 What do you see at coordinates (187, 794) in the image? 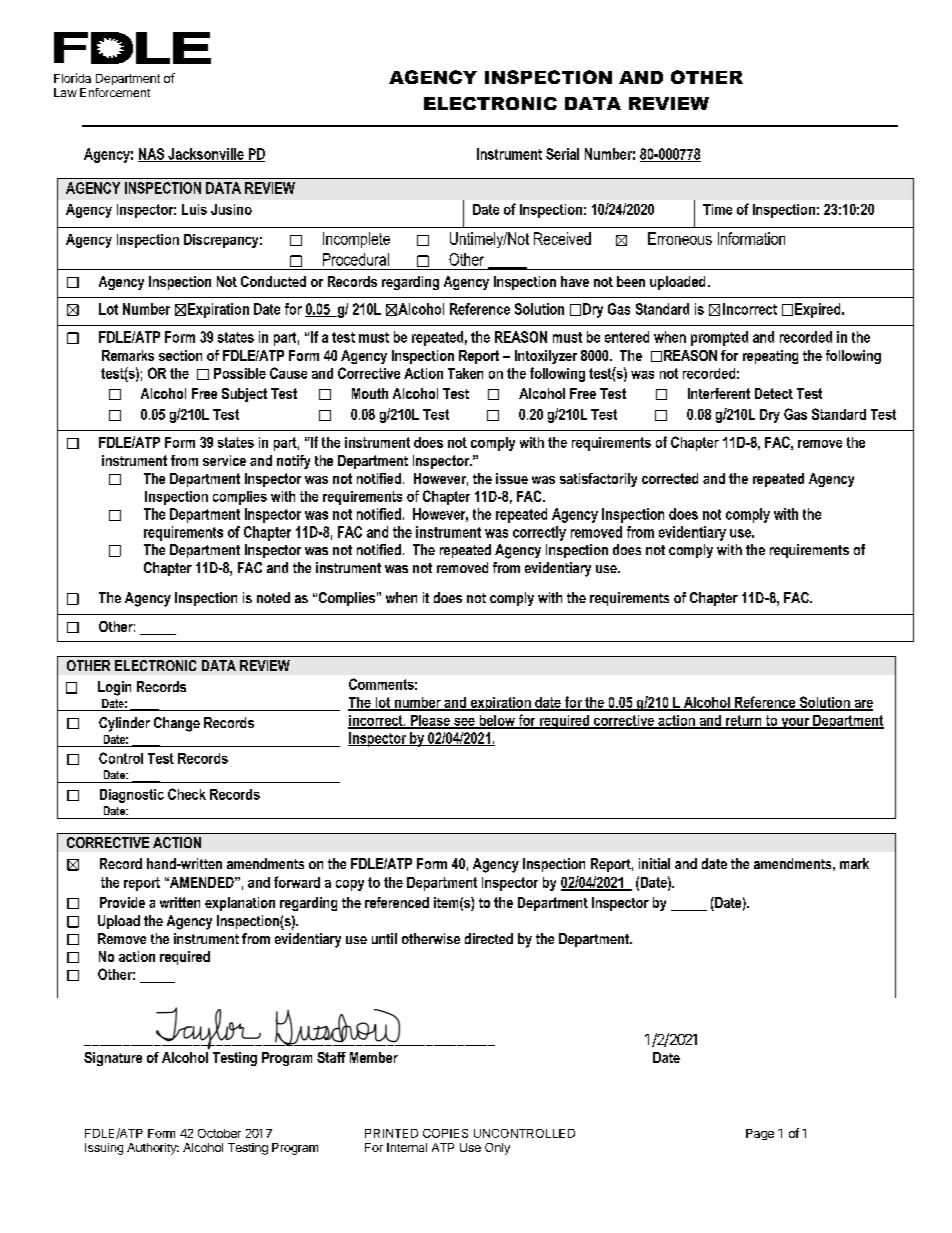
I see `Check` at bounding box center [187, 794].
